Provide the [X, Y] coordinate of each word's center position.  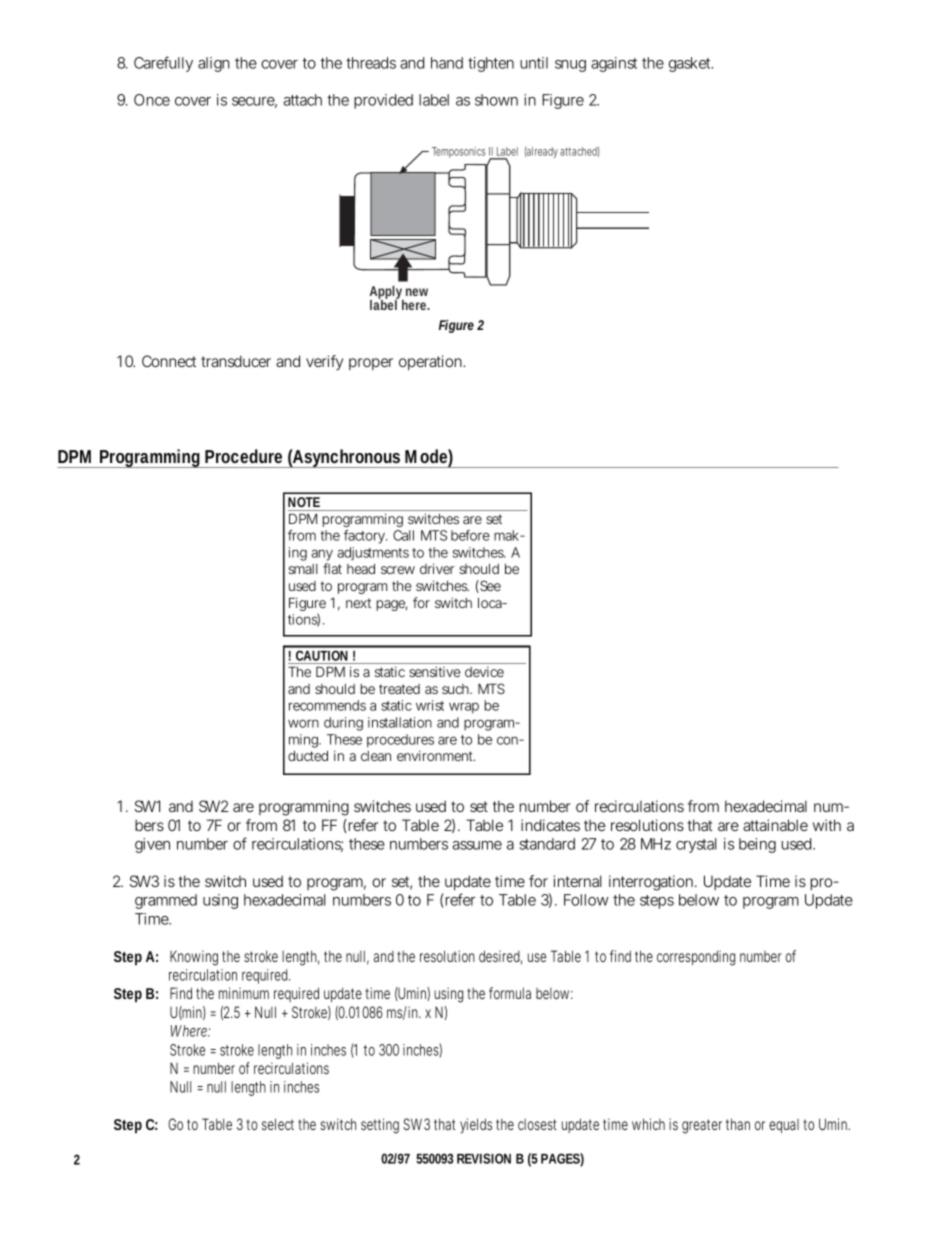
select [280, 1124]
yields [476, 1126]
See [489, 586]
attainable [775, 825]
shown [496, 100]
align [214, 64]
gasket [691, 64]
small [303, 569]
